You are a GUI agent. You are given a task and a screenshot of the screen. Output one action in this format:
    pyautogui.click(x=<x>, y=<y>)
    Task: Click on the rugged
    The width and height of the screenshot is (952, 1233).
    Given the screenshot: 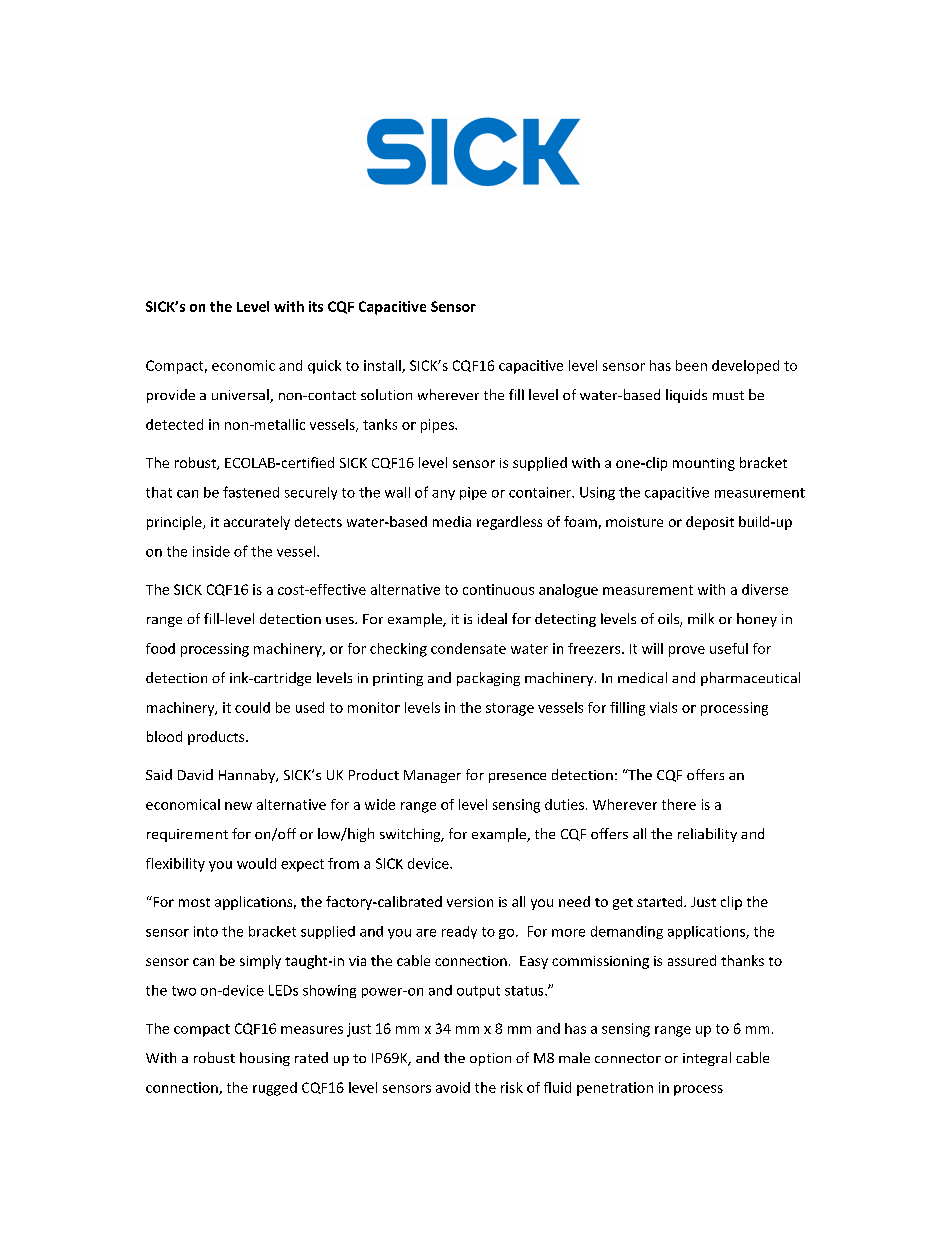 What is the action you would take?
    pyautogui.click(x=275, y=1089)
